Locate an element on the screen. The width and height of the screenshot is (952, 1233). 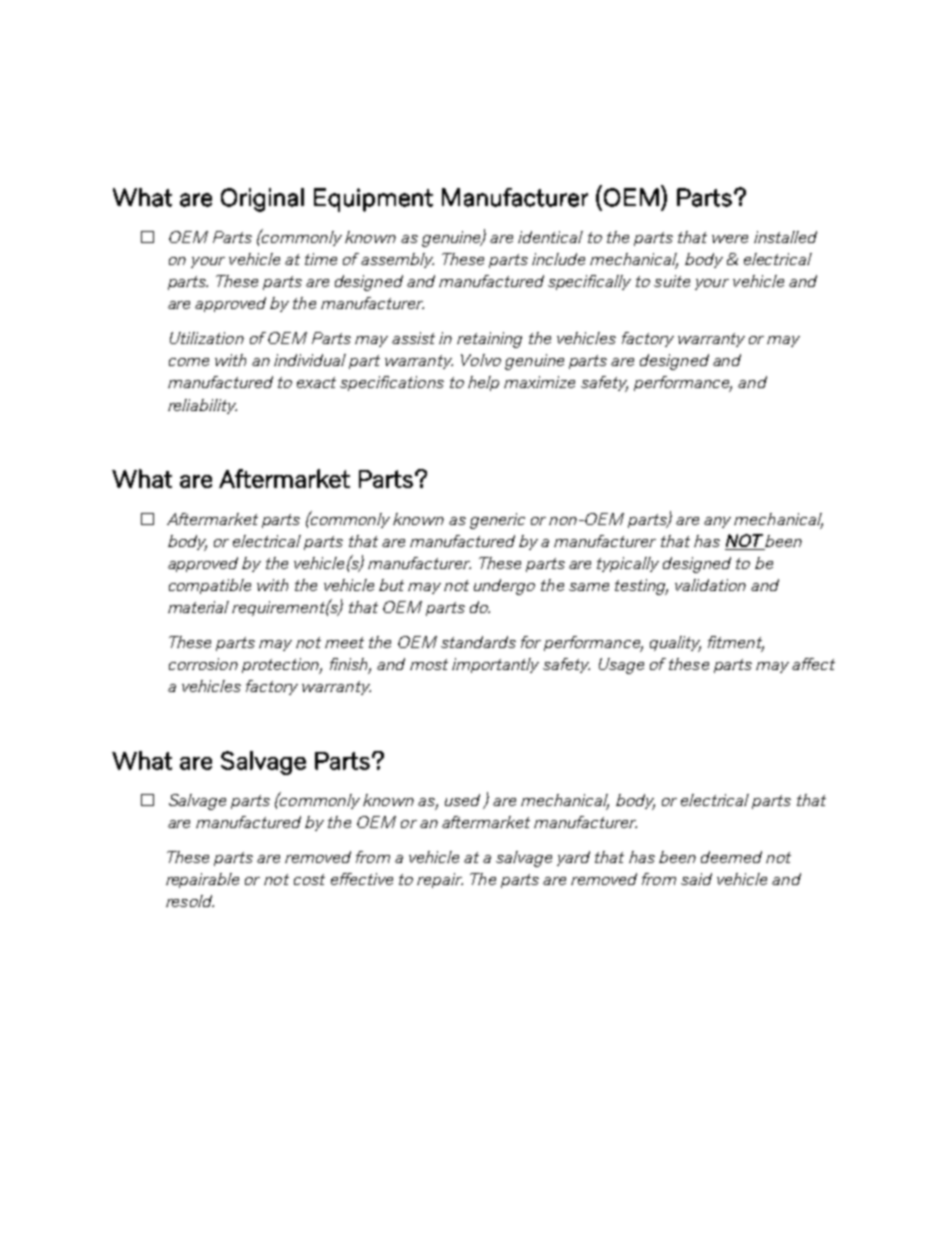
were is located at coordinates (730, 239).
